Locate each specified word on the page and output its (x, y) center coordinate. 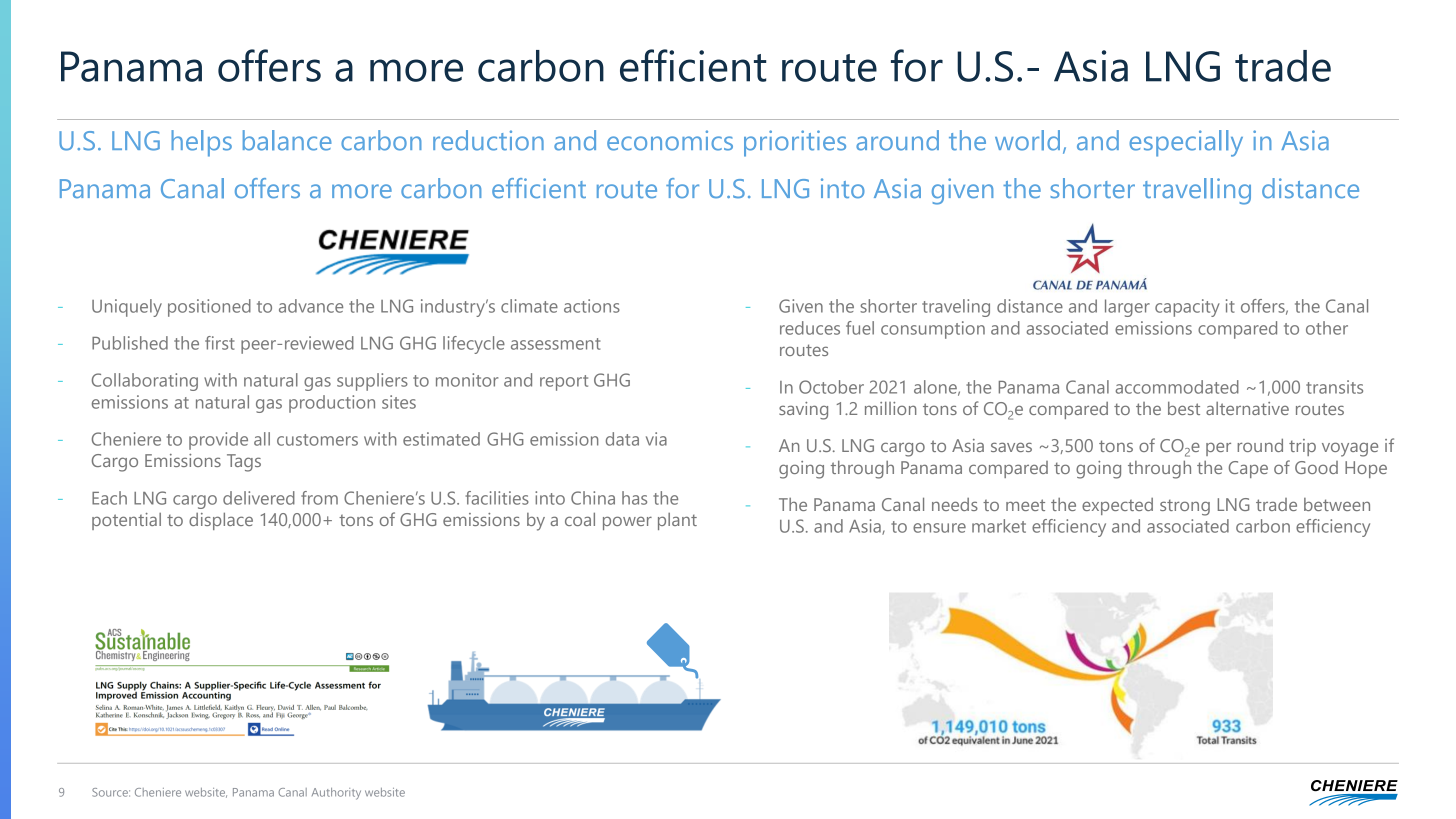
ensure (939, 528)
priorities (795, 143)
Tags (244, 463)
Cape (1248, 469)
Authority (336, 794)
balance (287, 140)
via (656, 439)
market (999, 526)
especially (1186, 143)
